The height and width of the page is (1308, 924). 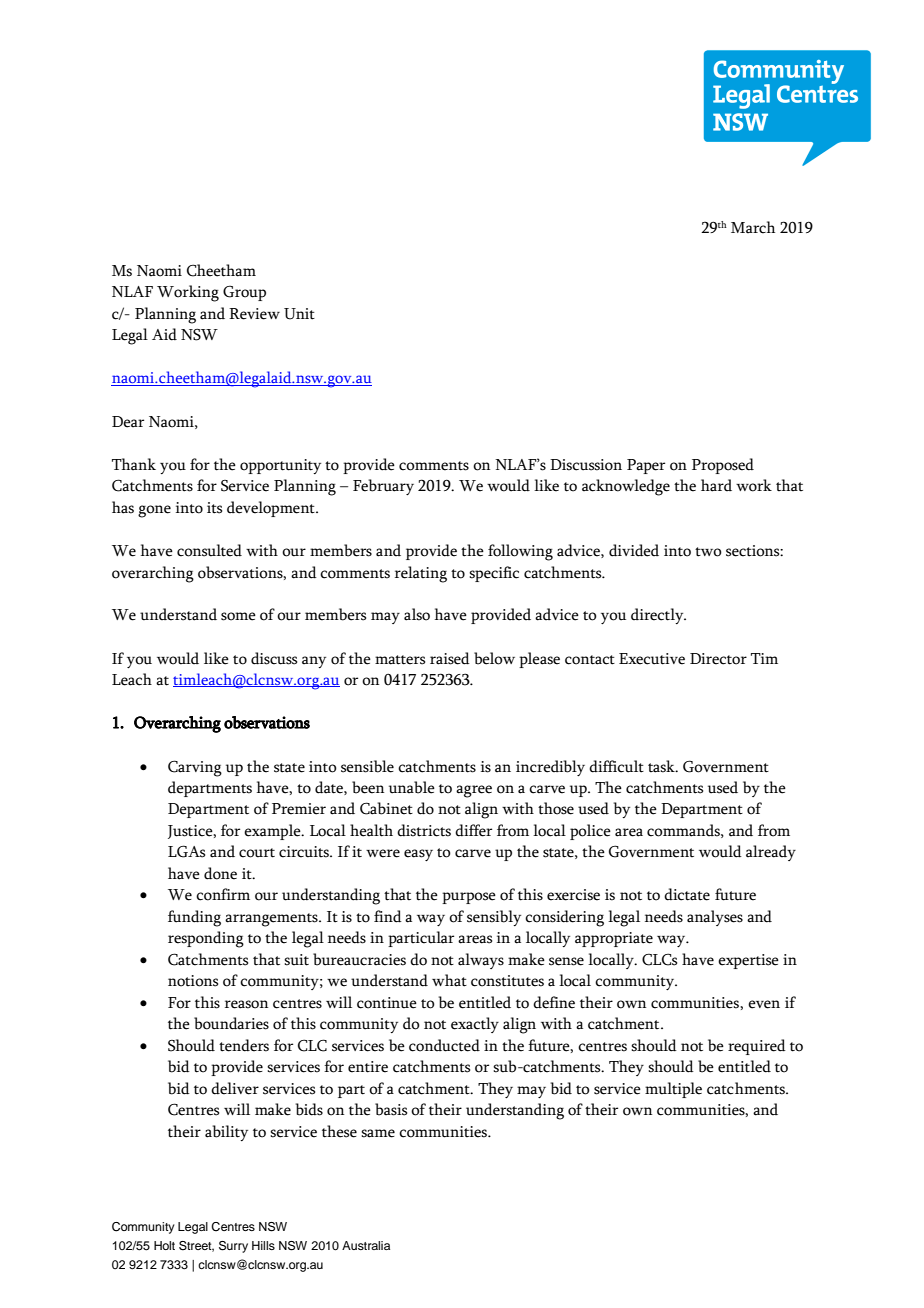 I want to click on unable, so click(x=412, y=787).
